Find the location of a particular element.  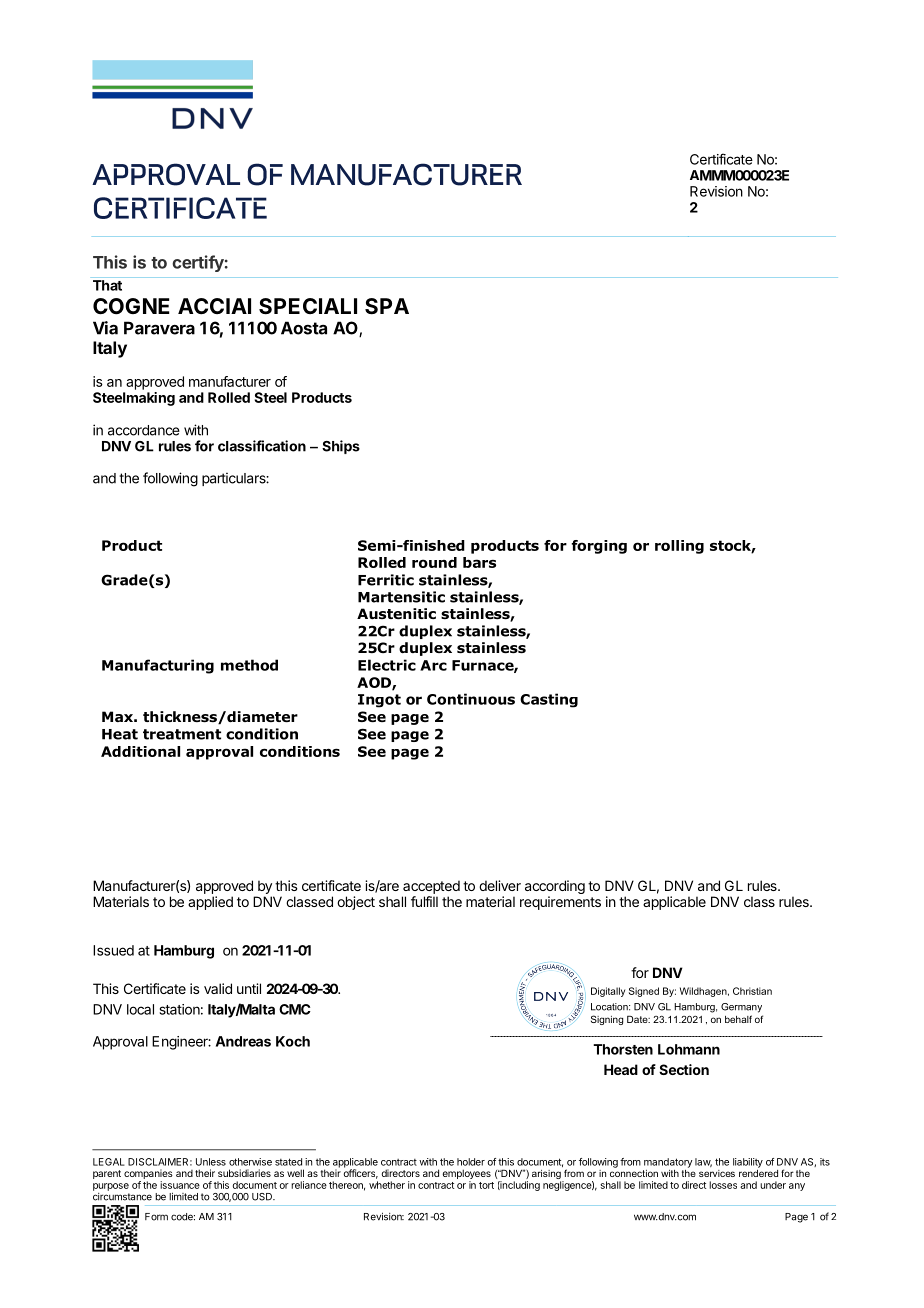

SPA is located at coordinates (387, 306).
